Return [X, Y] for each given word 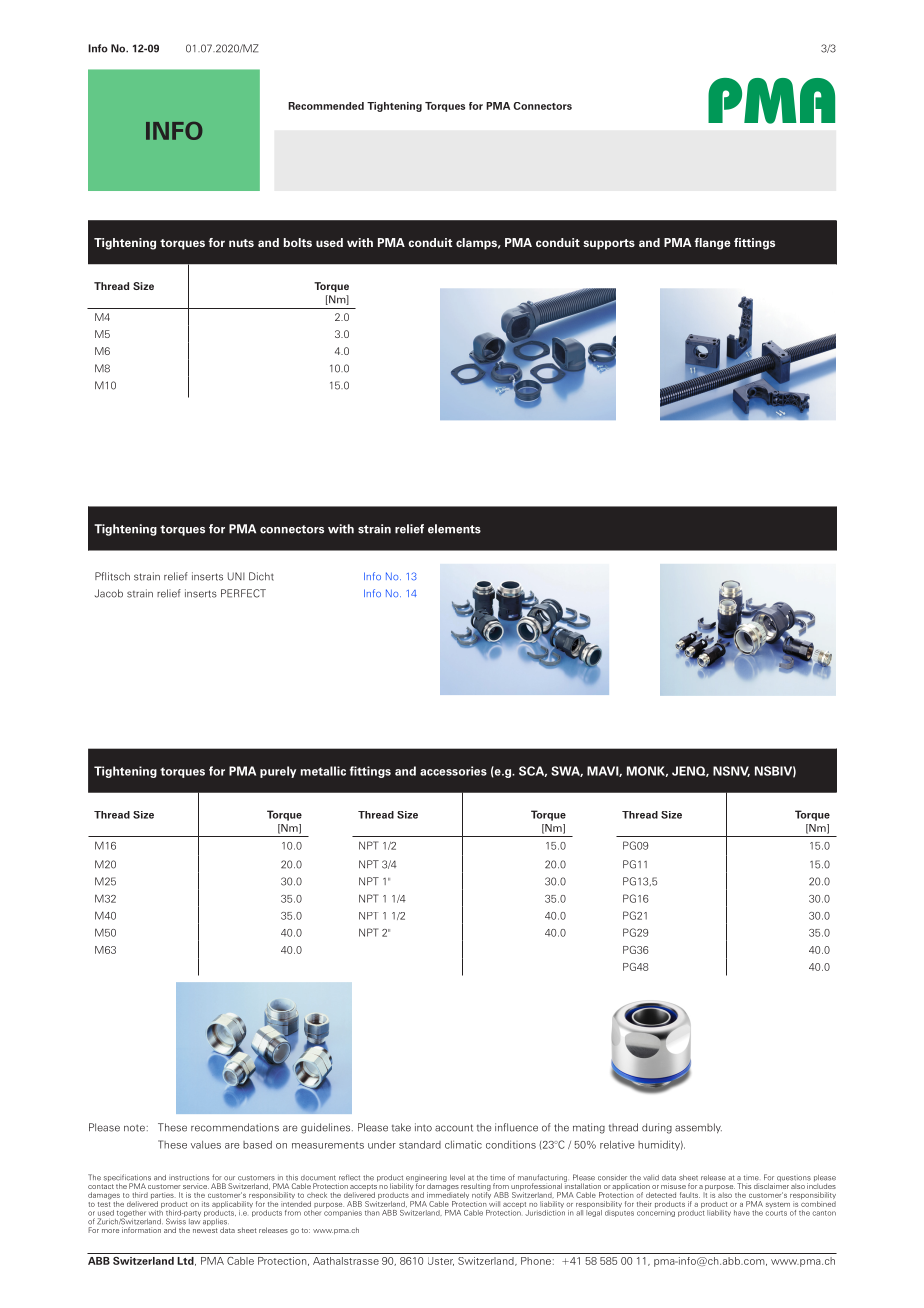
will [494, 1204]
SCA [533, 771]
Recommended [326, 106]
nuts [241, 243]
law [194, 1220]
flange [712, 244]
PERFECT [243, 593]
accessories [453, 771]
